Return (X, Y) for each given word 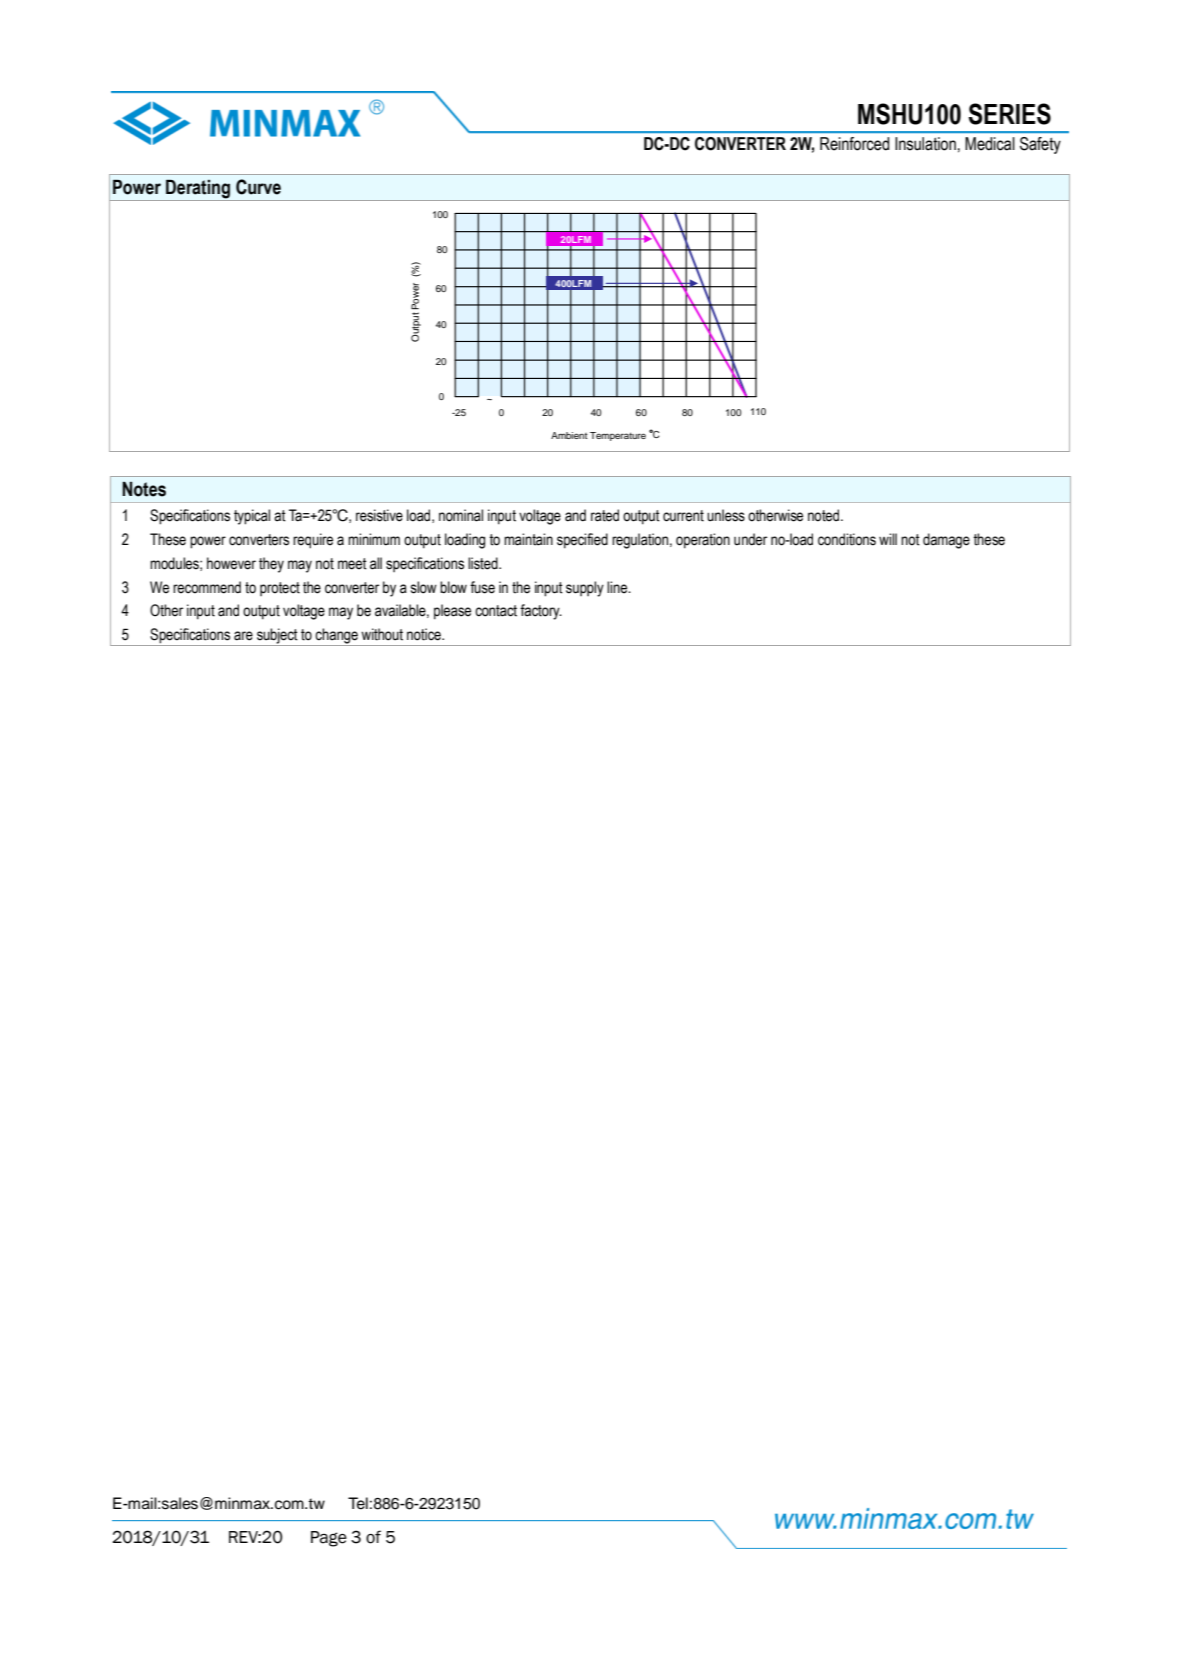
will (888, 539)
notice (425, 634)
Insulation (925, 144)
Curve (258, 187)
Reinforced (854, 144)
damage (946, 541)
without (382, 634)
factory (541, 612)
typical (252, 517)
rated (605, 515)
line (618, 587)
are (243, 636)
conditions (847, 539)
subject (277, 637)
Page (329, 1539)
